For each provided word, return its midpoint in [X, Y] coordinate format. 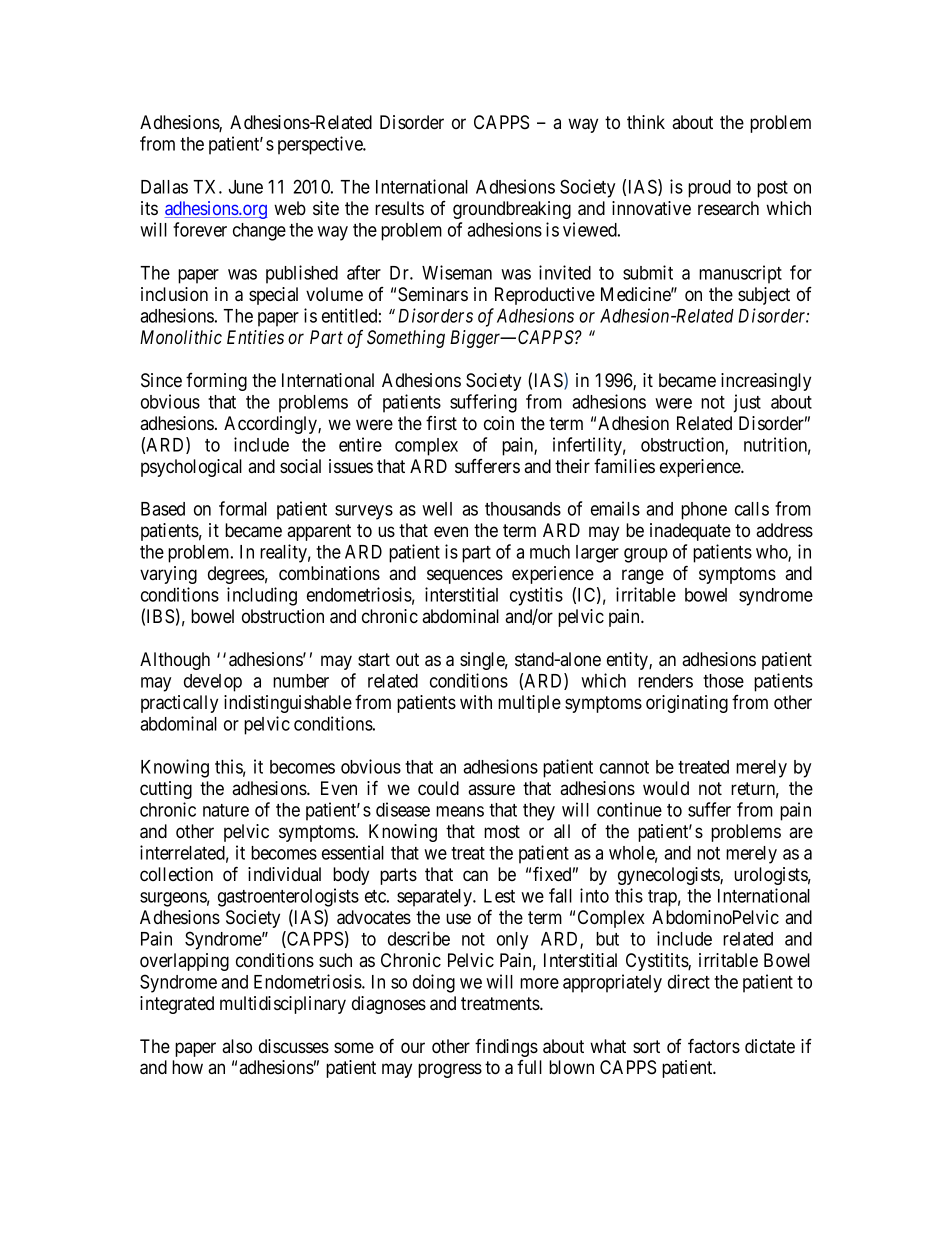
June [246, 187]
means [460, 811]
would [666, 788]
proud [709, 189]
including [262, 596]
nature [226, 810]
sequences [465, 576]
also [237, 1046]
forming [216, 382]
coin [499, 423]
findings [506, 1048]
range [643, 576]
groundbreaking [512, 210]
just [747, 403]
